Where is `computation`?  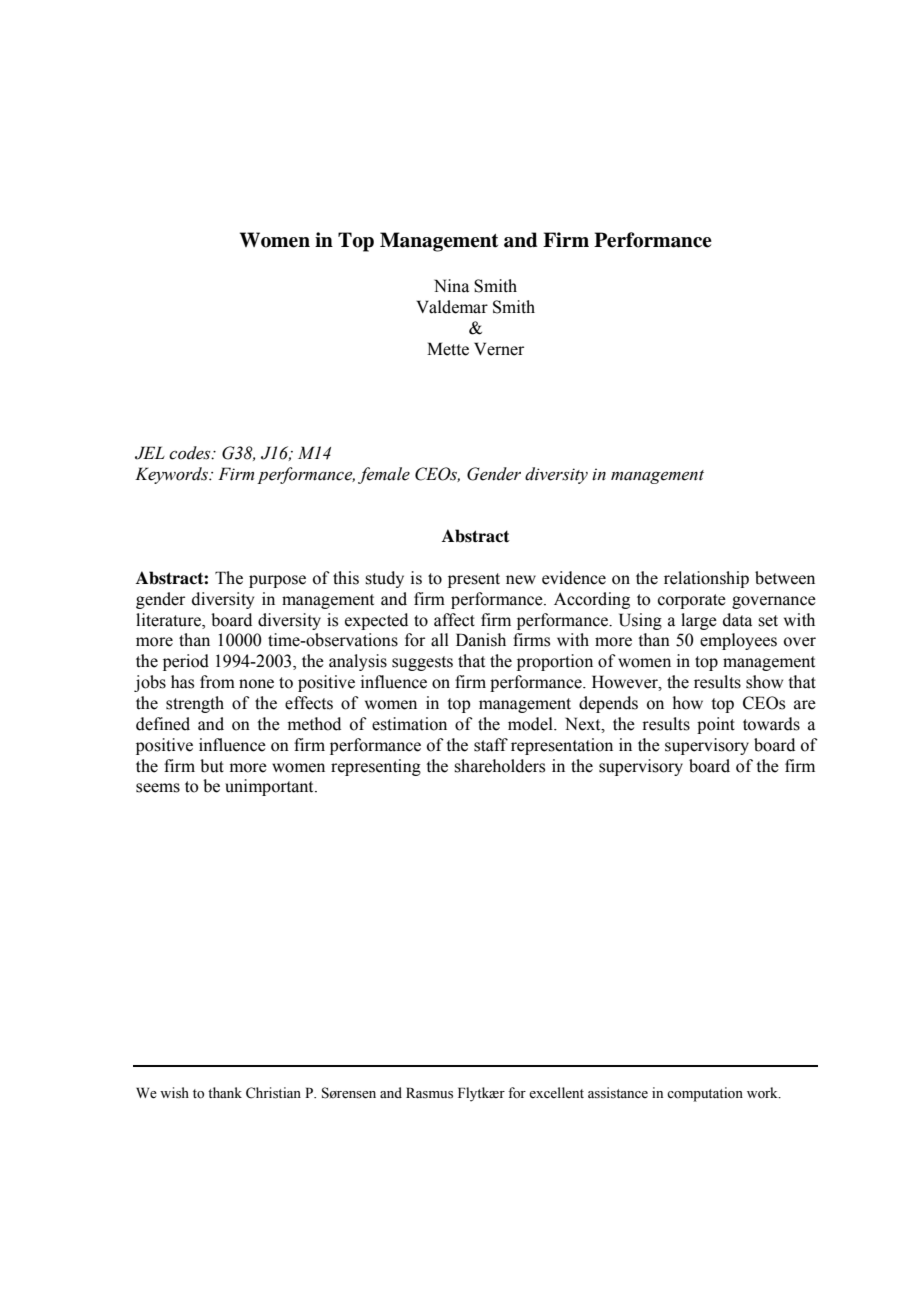
computation is located at coordinates (705, 1094).
